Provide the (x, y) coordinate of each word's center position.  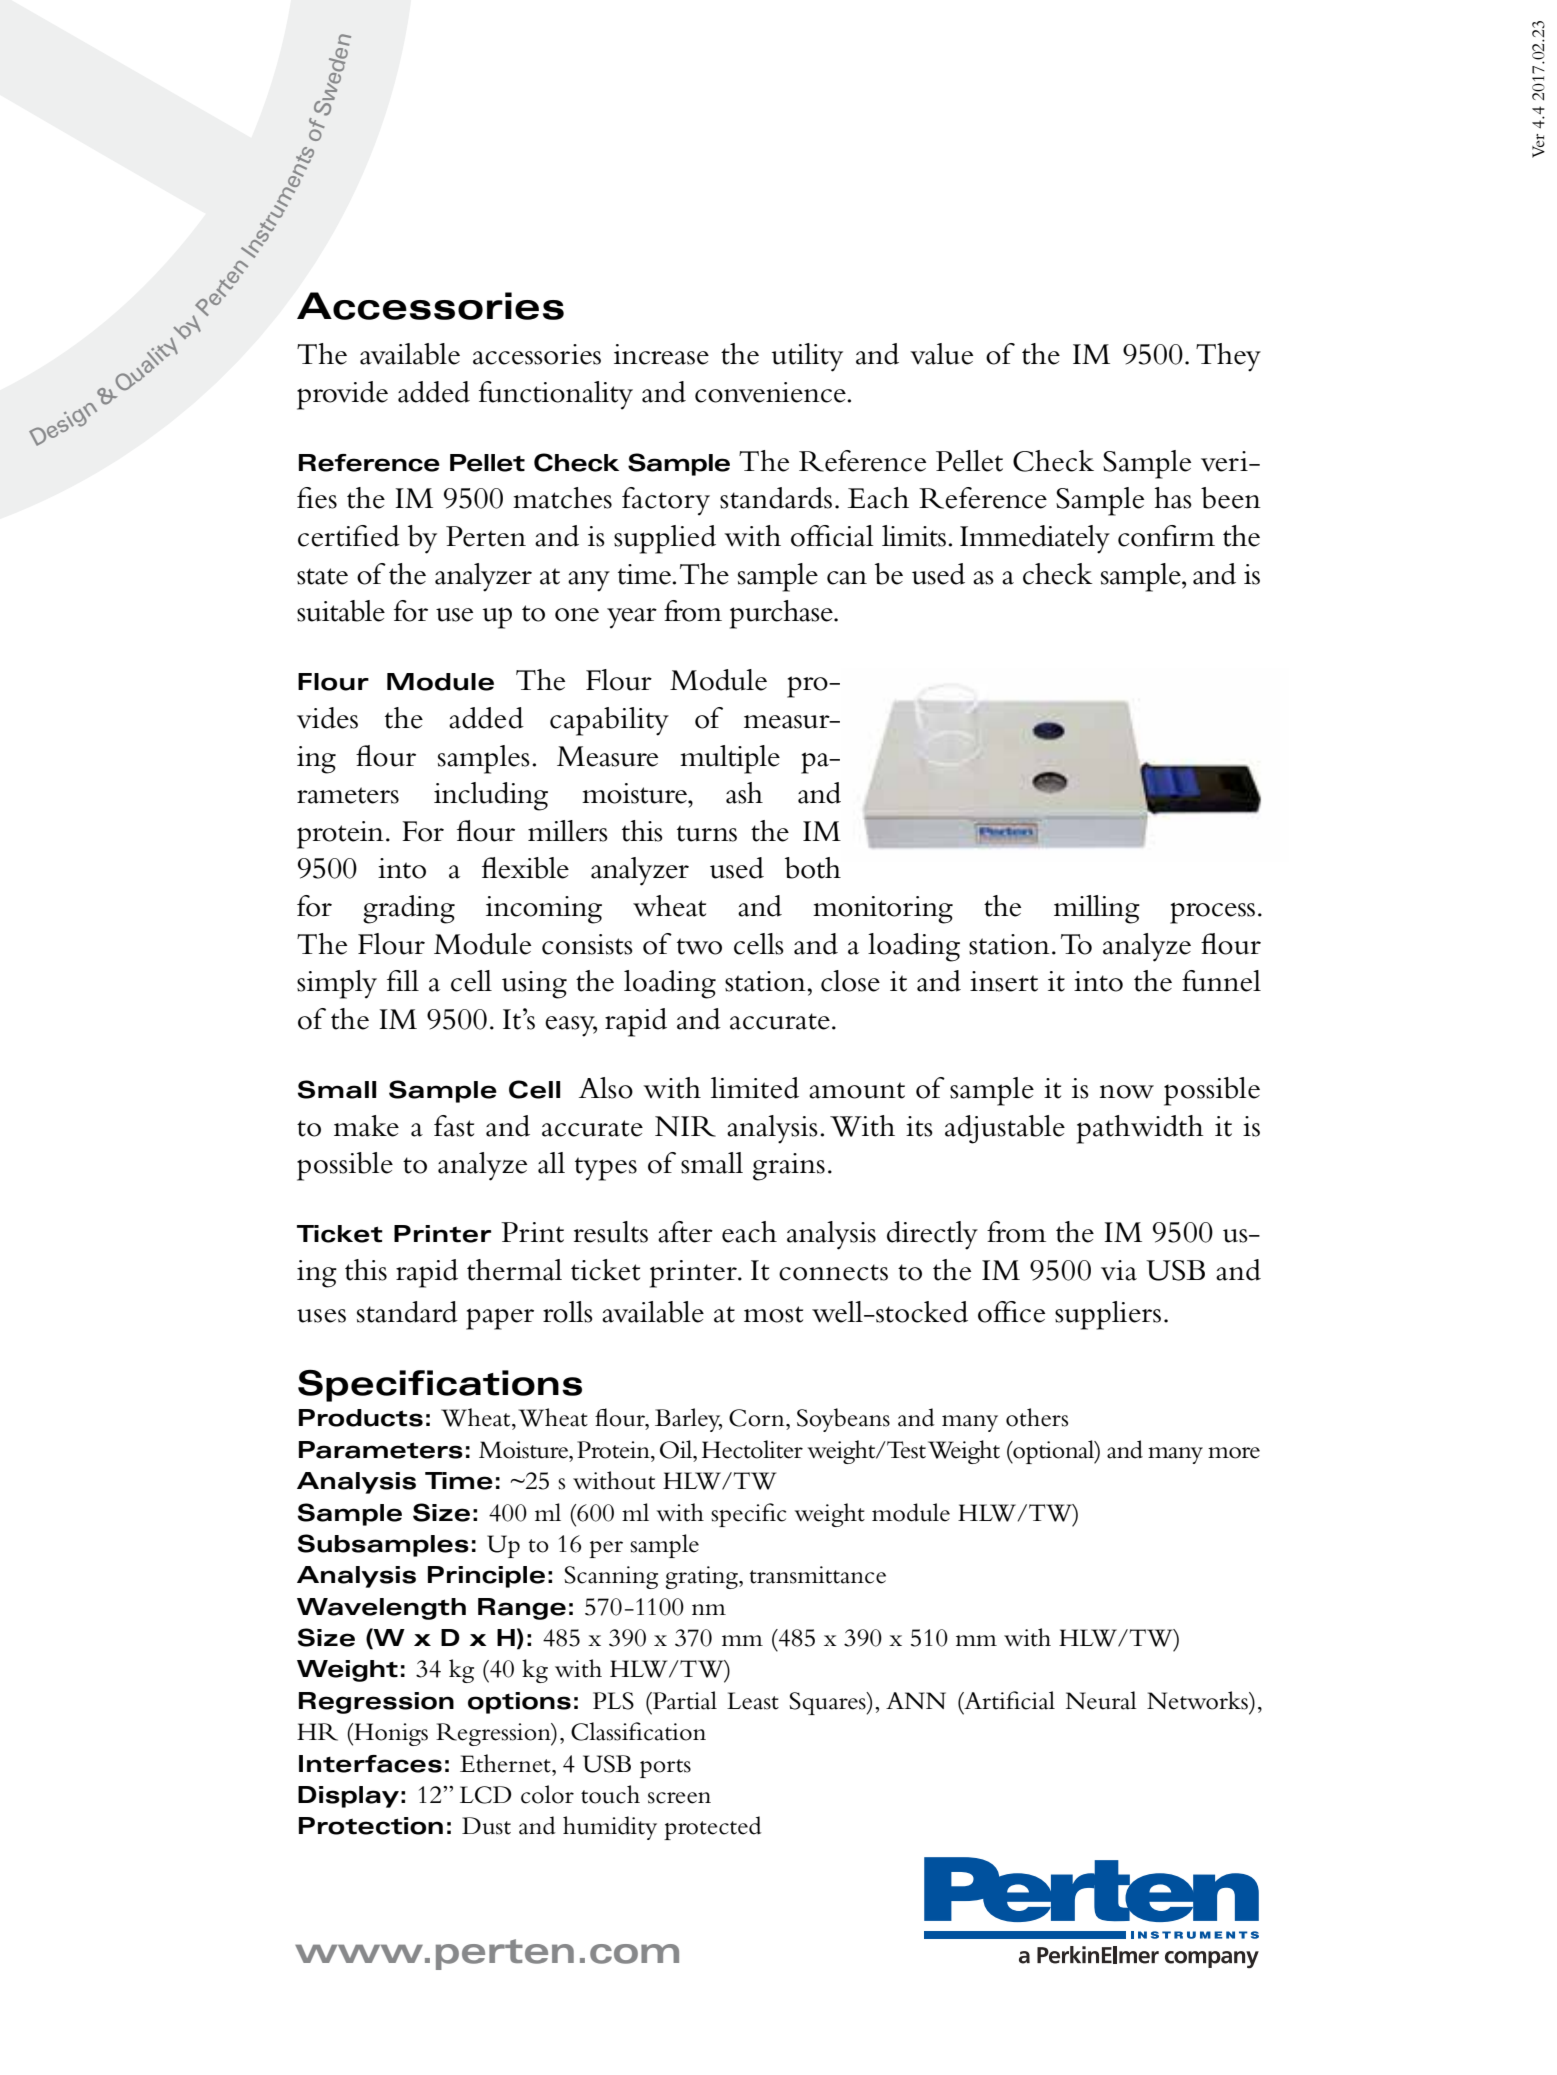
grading (409, 909)
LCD (486, 1795)
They (1228, 357)
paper (500, 1319)
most (773, 1314)
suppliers (1108, 1315)
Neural (1101, 1700)
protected (713, 1828)
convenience (771, 392)
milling (1097, 909)
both (813, 868)
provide (342, 395)
